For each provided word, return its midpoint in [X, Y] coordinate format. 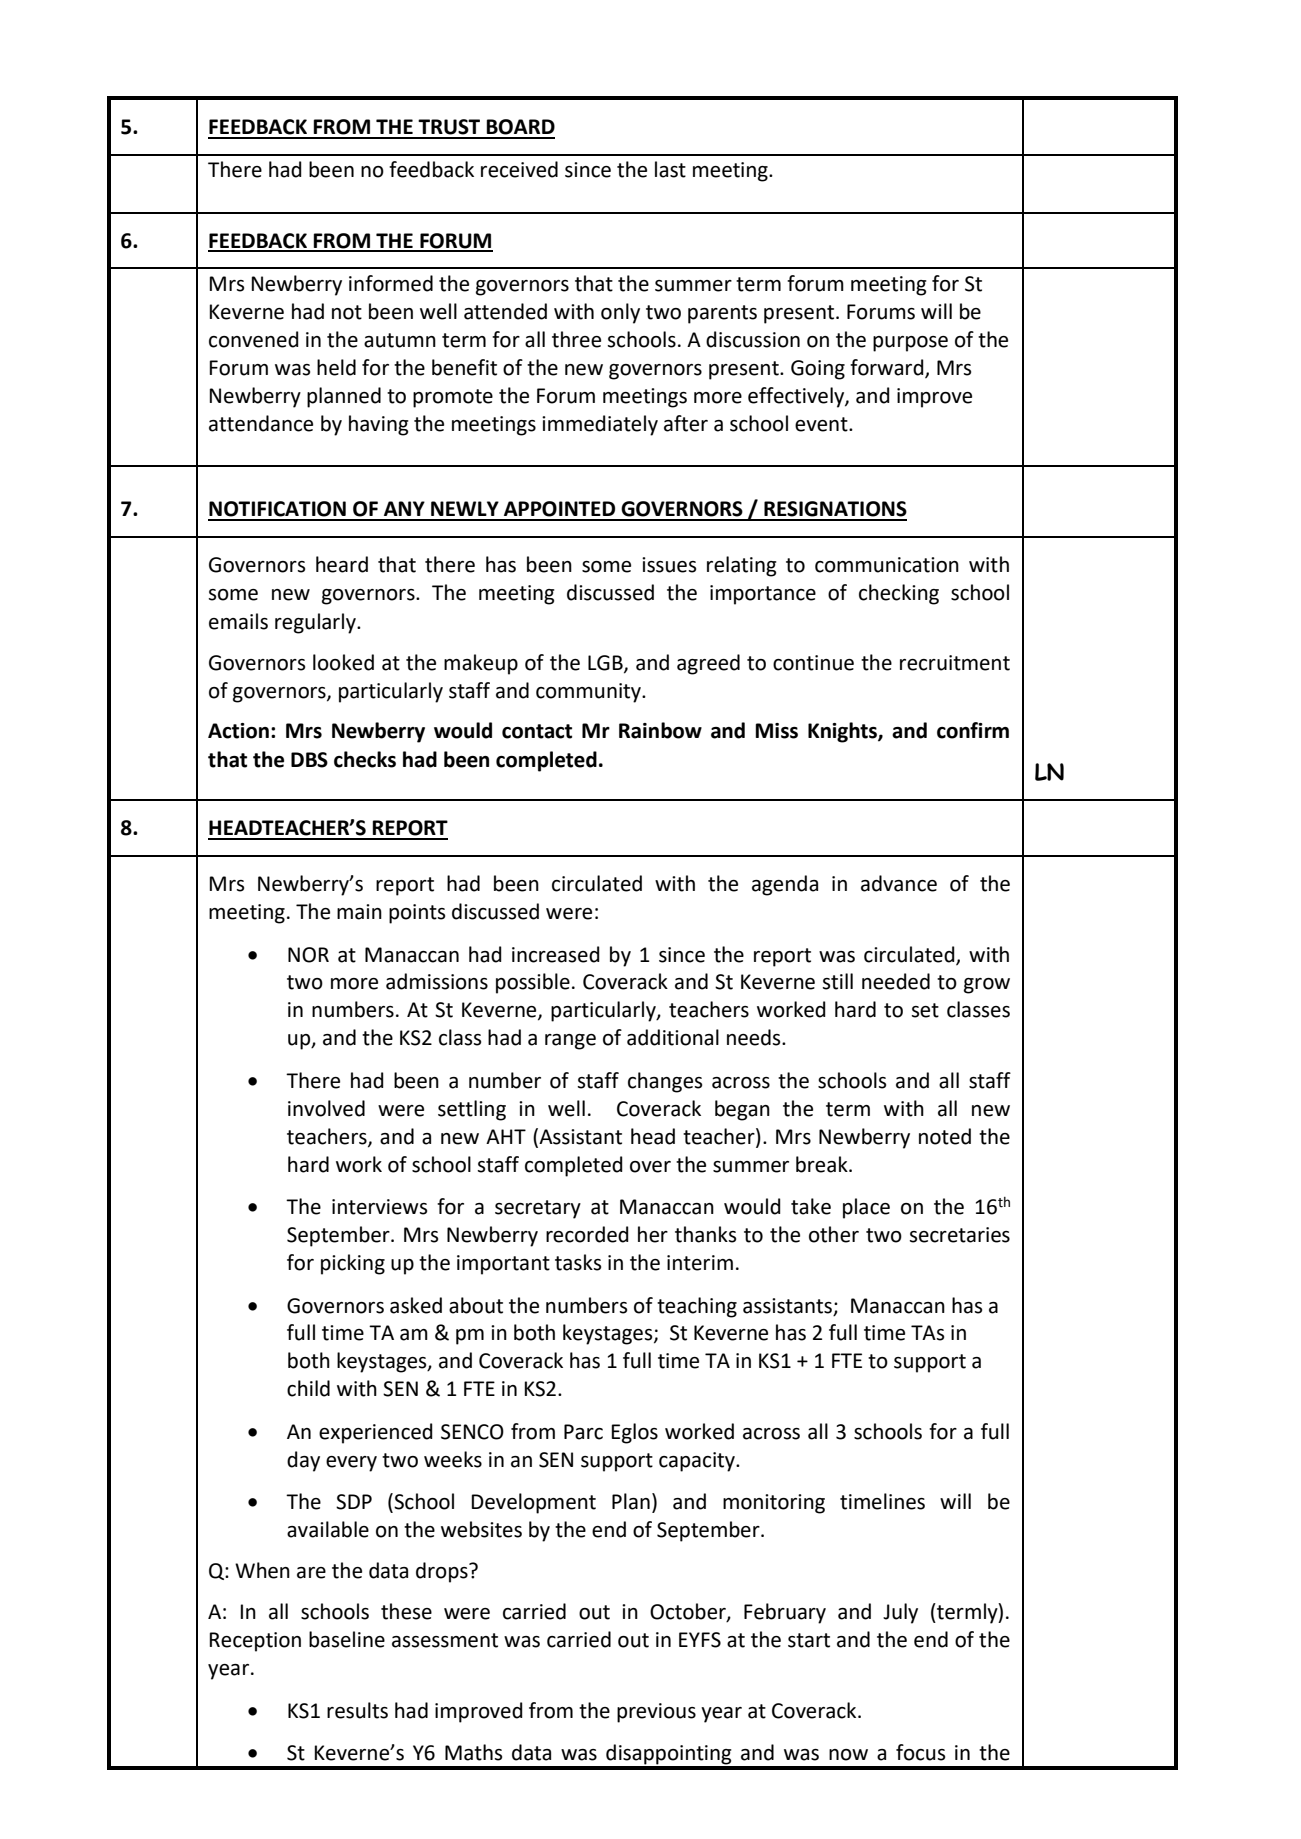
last [670, 169]
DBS [309, 760]
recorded [587, 1234]
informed [391, 283]
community [589, 693]
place [866, 1208]
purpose [910, 344]
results [357, 1710]
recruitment [955, 663]
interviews [379, 1207]
